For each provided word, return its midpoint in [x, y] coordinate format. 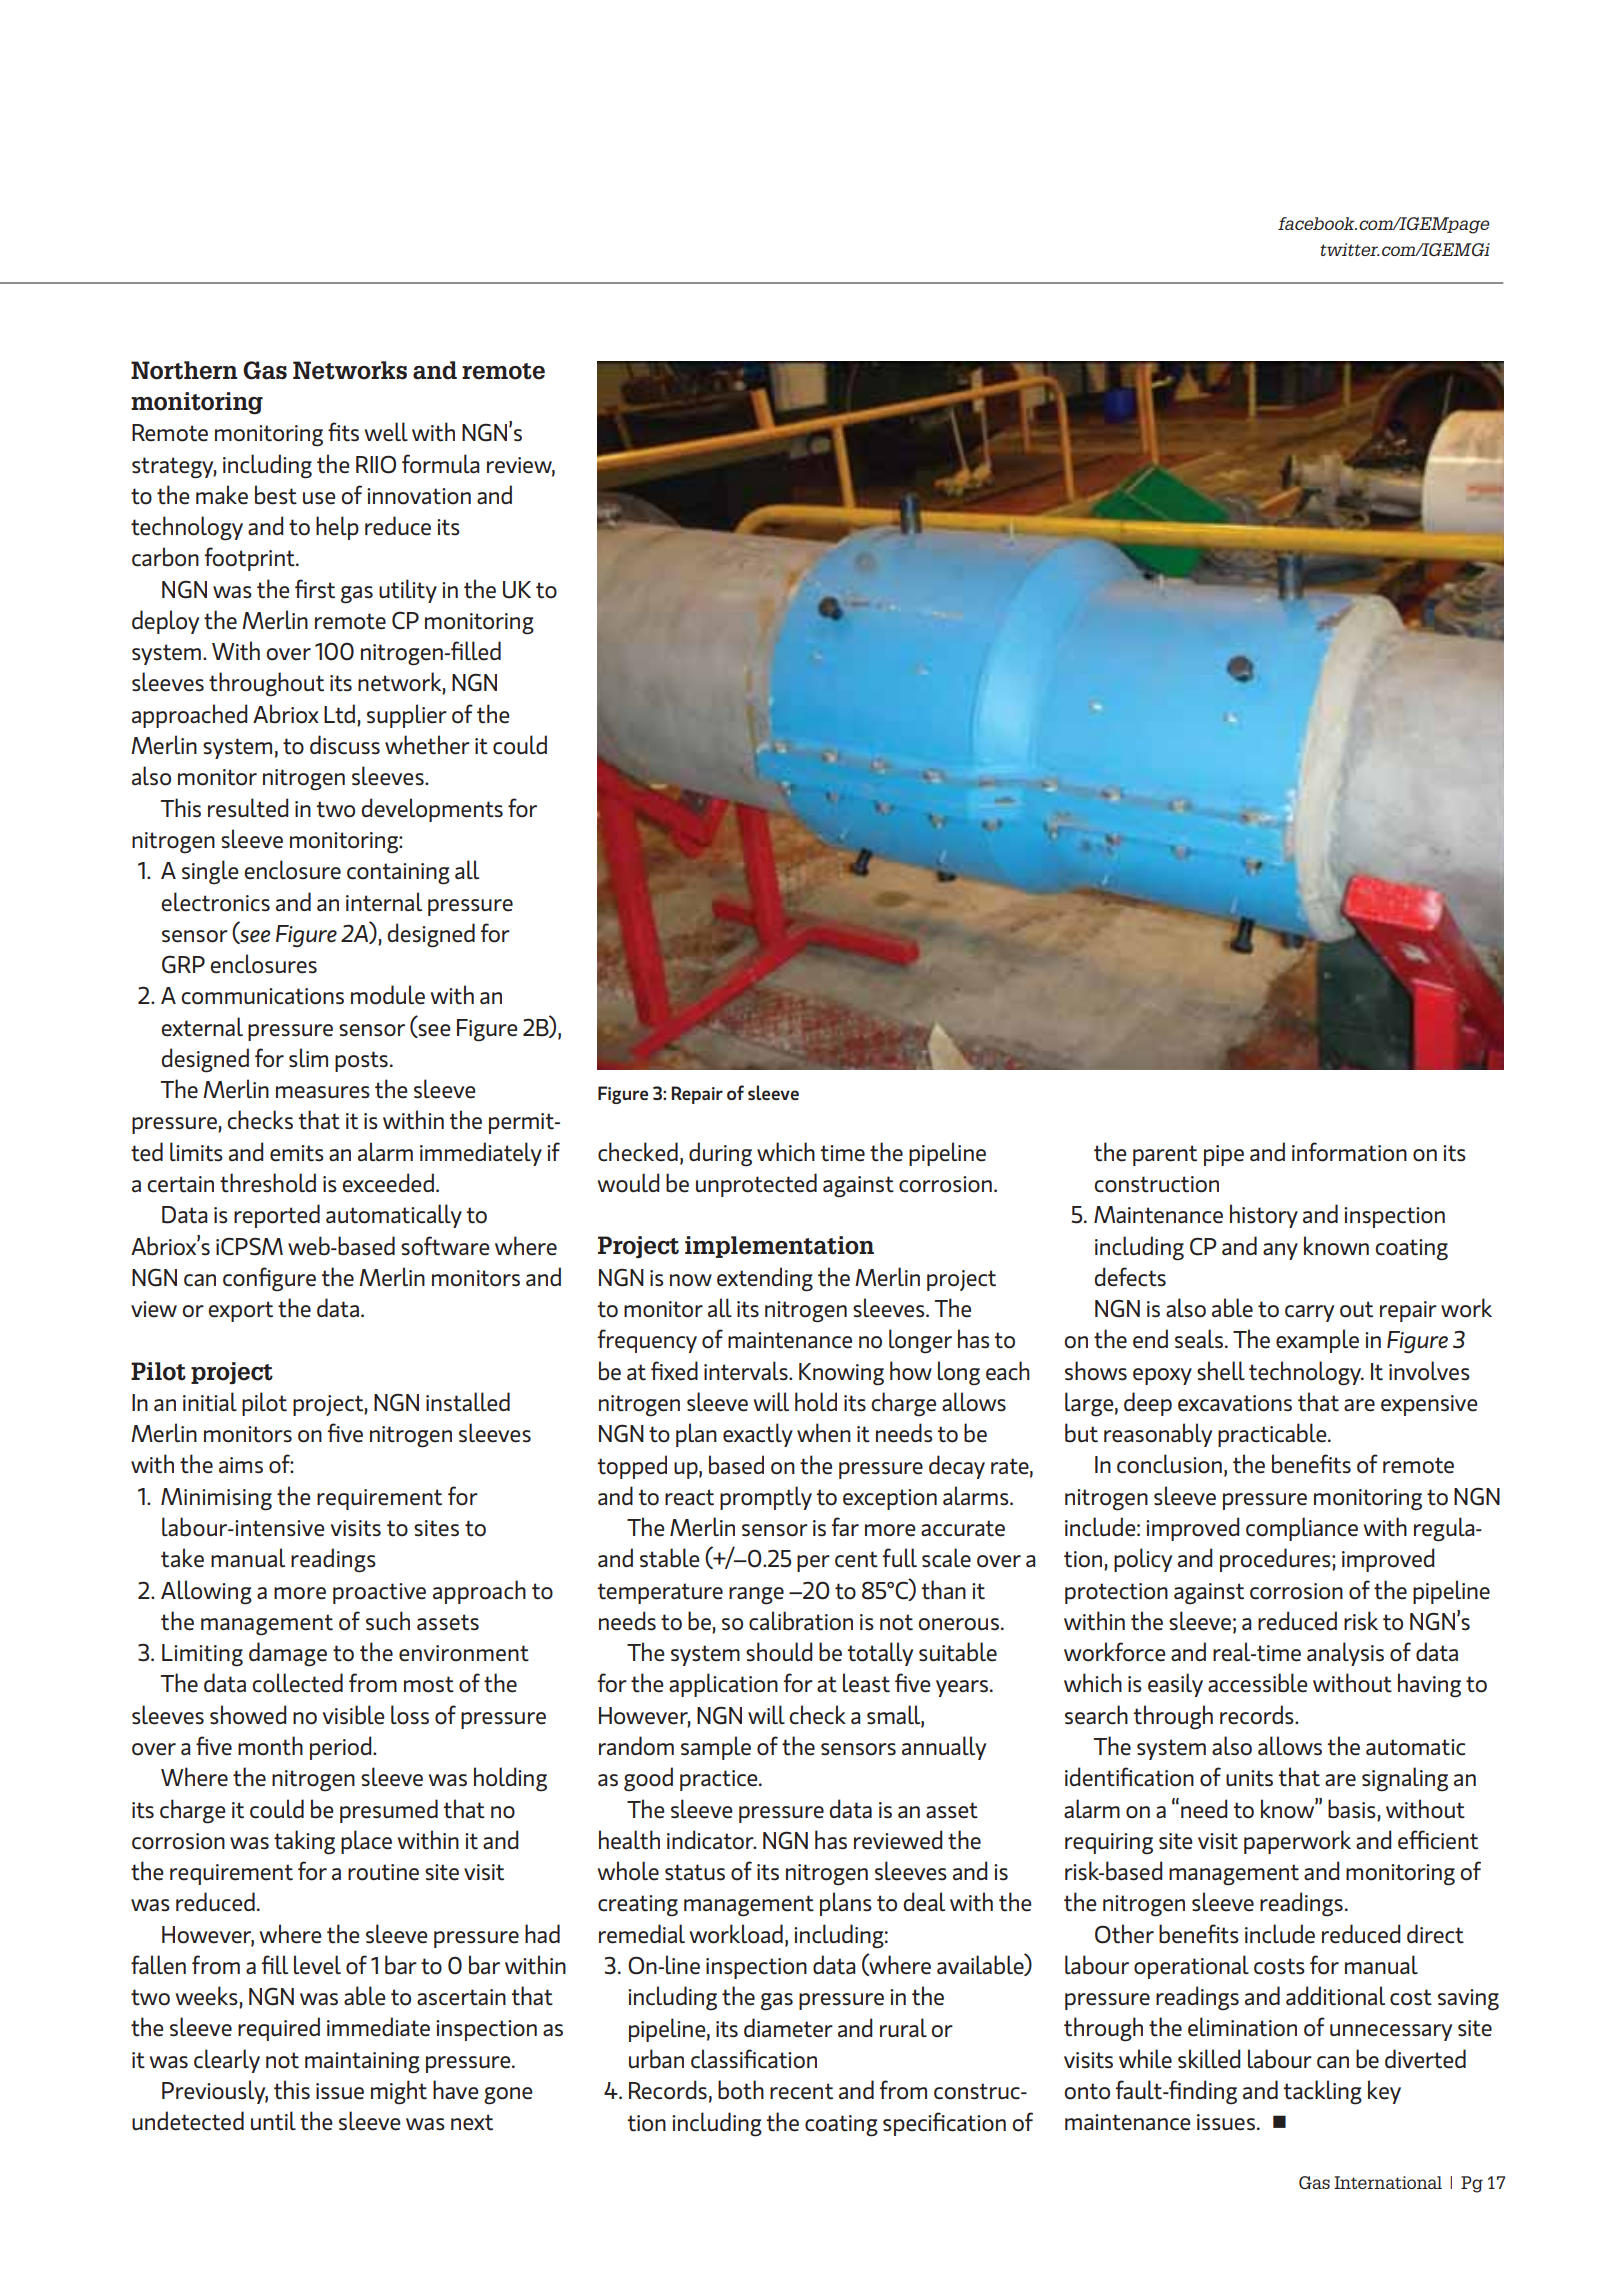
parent [1165, 1155]
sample [716, 1748]
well [386, 432]
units [1249, 1778]
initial [210, 1402]
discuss [345, 745]
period [342, 1748]
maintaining [362, 2063]
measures [323, 1092]
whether [427, 745]
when [824, 1433]
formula [441, 464]
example [1317, 1341]
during [720, 1154]
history [1264, 1216]
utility [408, 591]
